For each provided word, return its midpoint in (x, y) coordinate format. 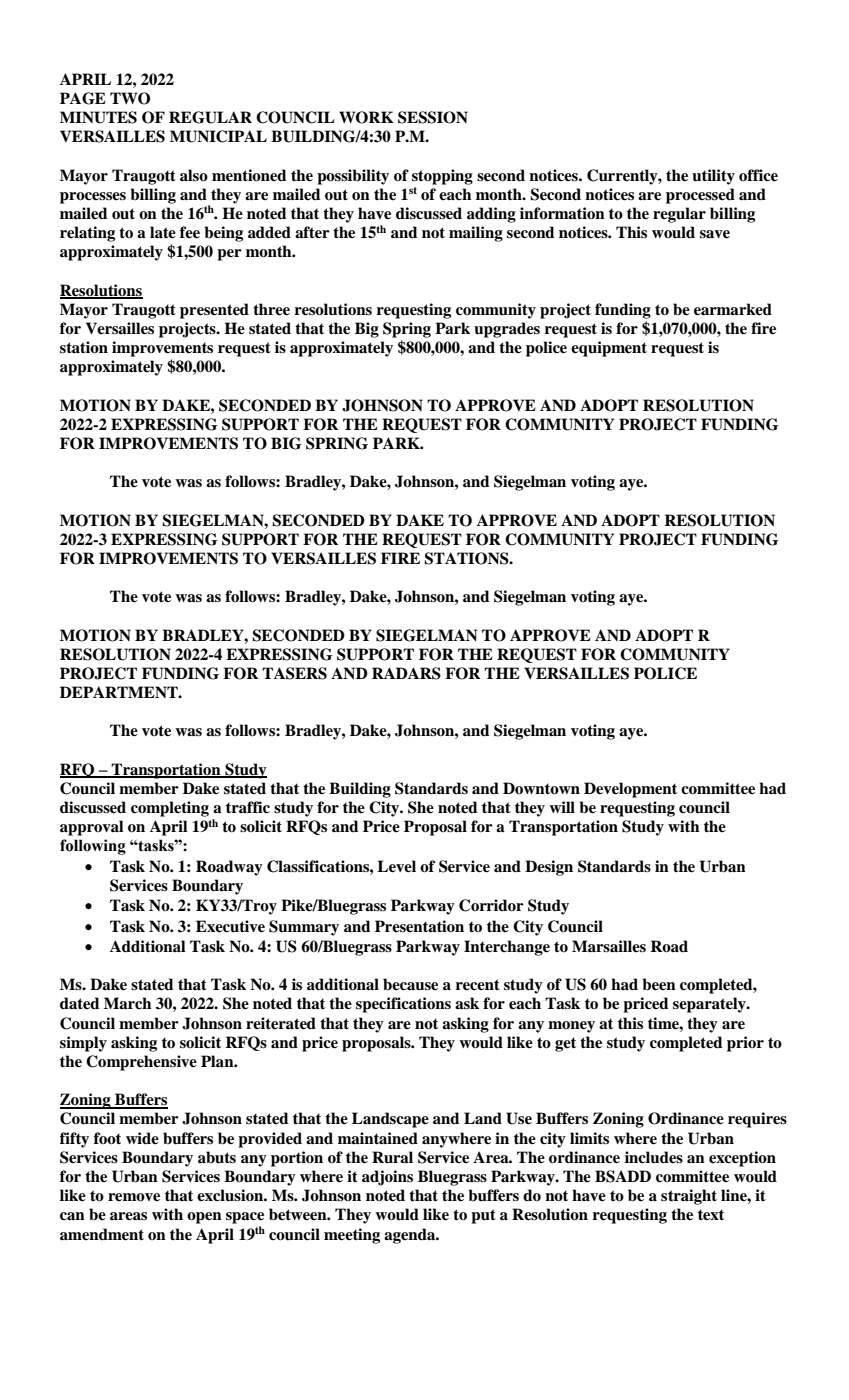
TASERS (294, 673)
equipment (609, 349)
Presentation (419, 926)
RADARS (406, 673)
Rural (392, 1157)
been (659, 984)
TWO (130, 98)
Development (630, 790)
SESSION (433, 117)
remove (134, 1197)
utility (713, 177)
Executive (230, 926)
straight (689, 1197)
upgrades (507, 330)
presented (214, 311)
